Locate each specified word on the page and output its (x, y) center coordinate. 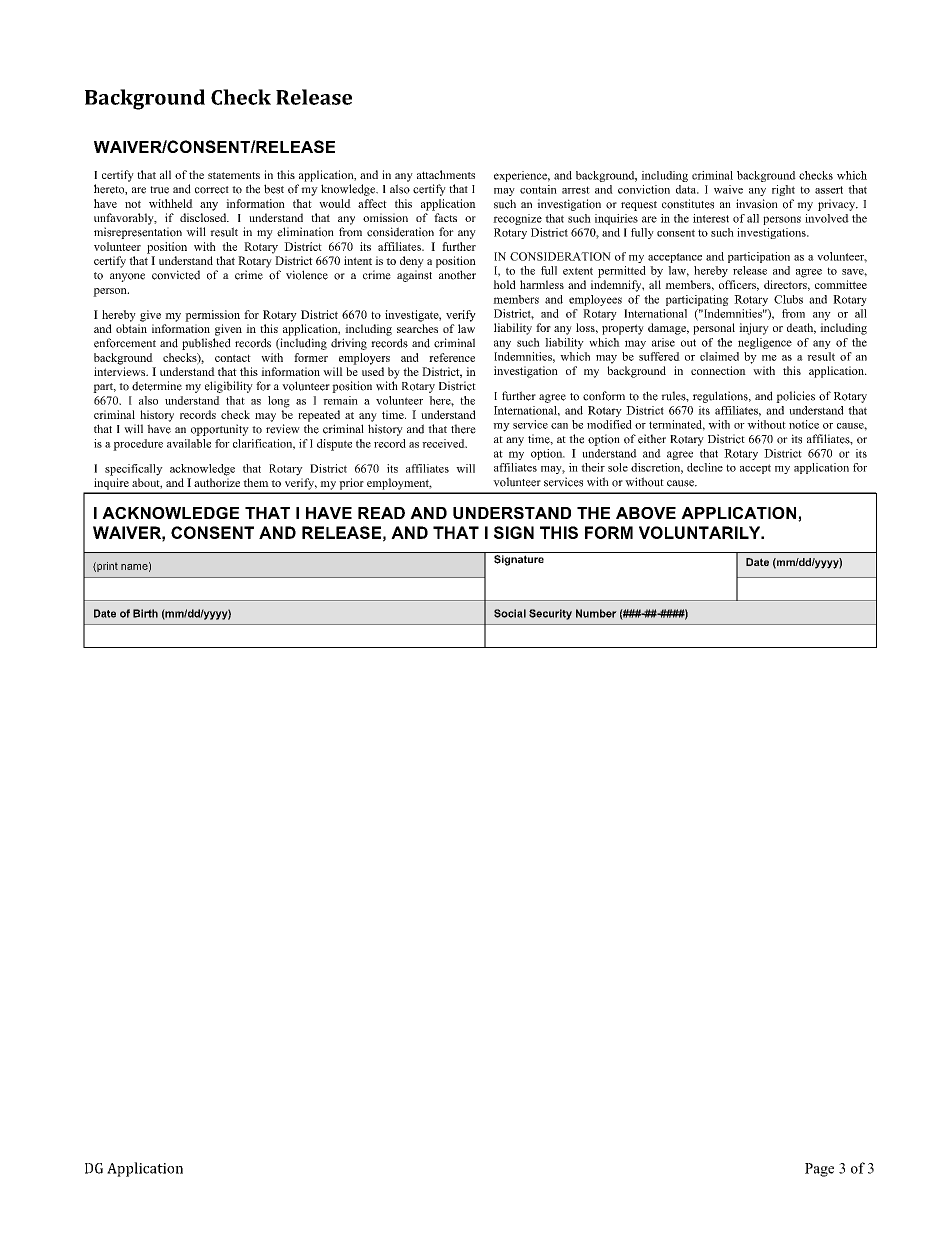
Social (510, 613)
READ (381, 513)
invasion (757, 204)
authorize (217, 482)
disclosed (204, 217)
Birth (145, 613)
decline (705, 467)
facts (445, 217)
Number (596, 613)
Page (819, 1170)
